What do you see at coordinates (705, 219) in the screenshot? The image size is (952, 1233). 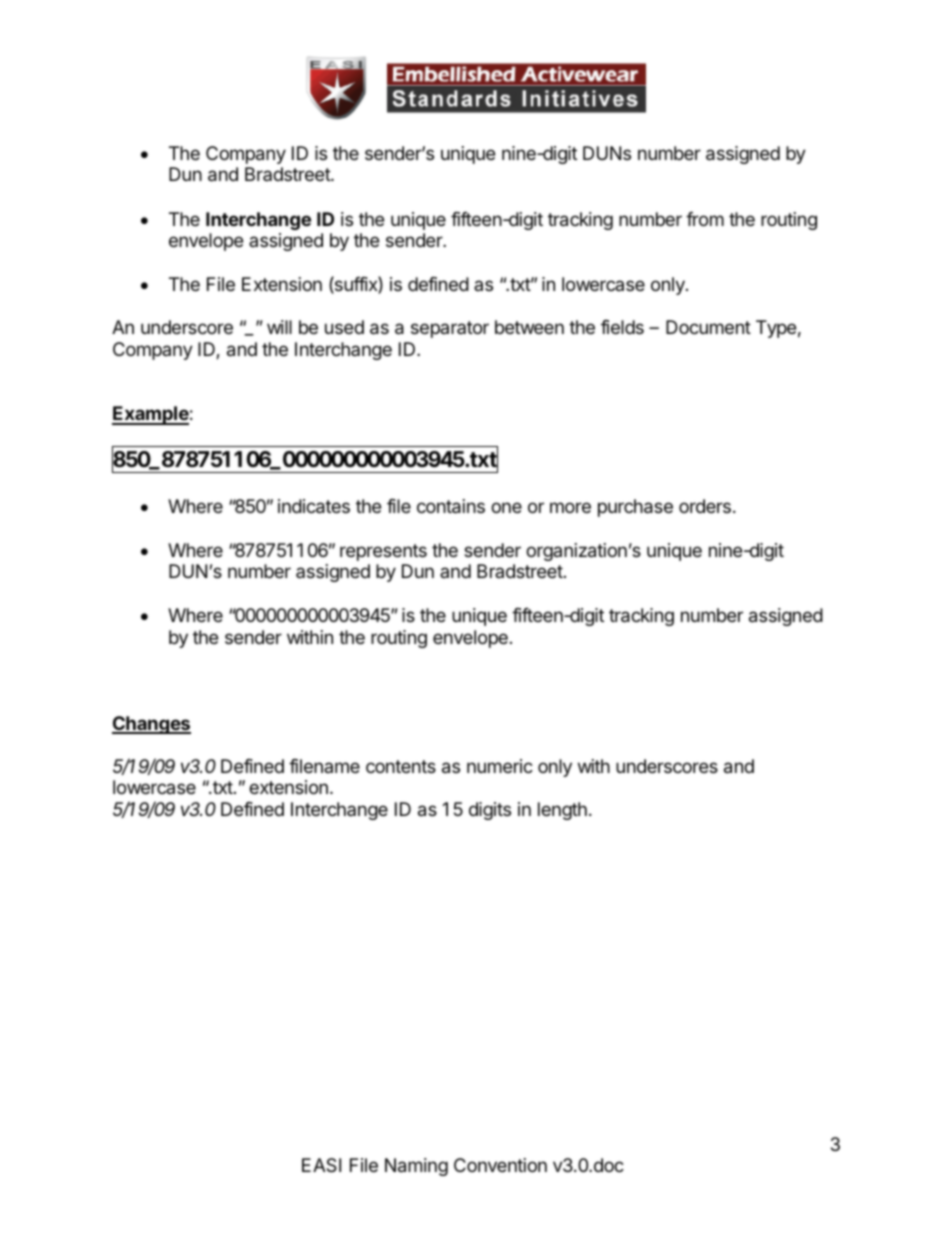 I see `from` at bounding box center [705, 219].
